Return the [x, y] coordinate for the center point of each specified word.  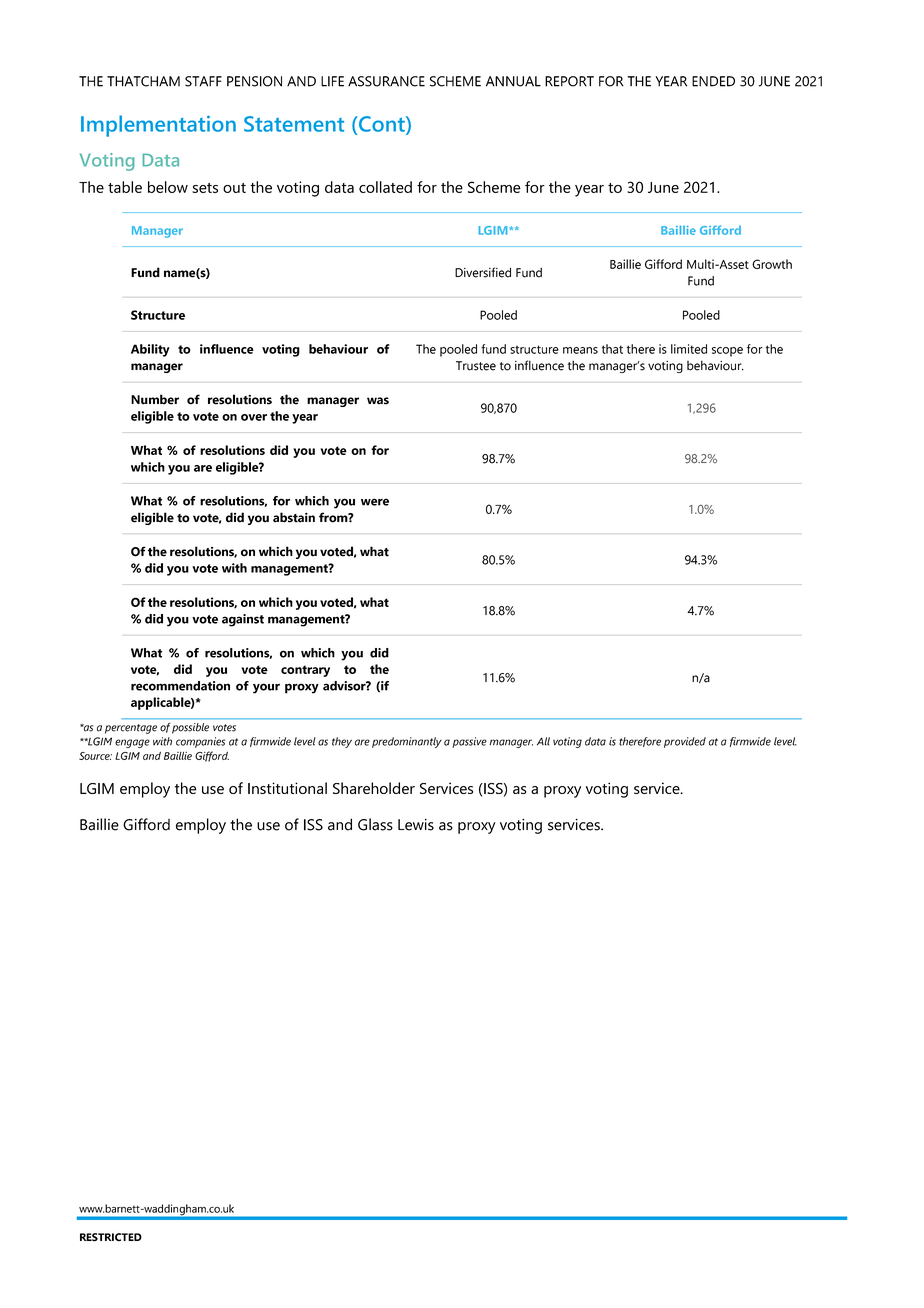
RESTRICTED [111, 1237]
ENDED [713, 81]
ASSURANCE [386, 81]
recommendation [180, 686]
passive [469, 742]
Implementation [158, 126]
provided [685, 742]
